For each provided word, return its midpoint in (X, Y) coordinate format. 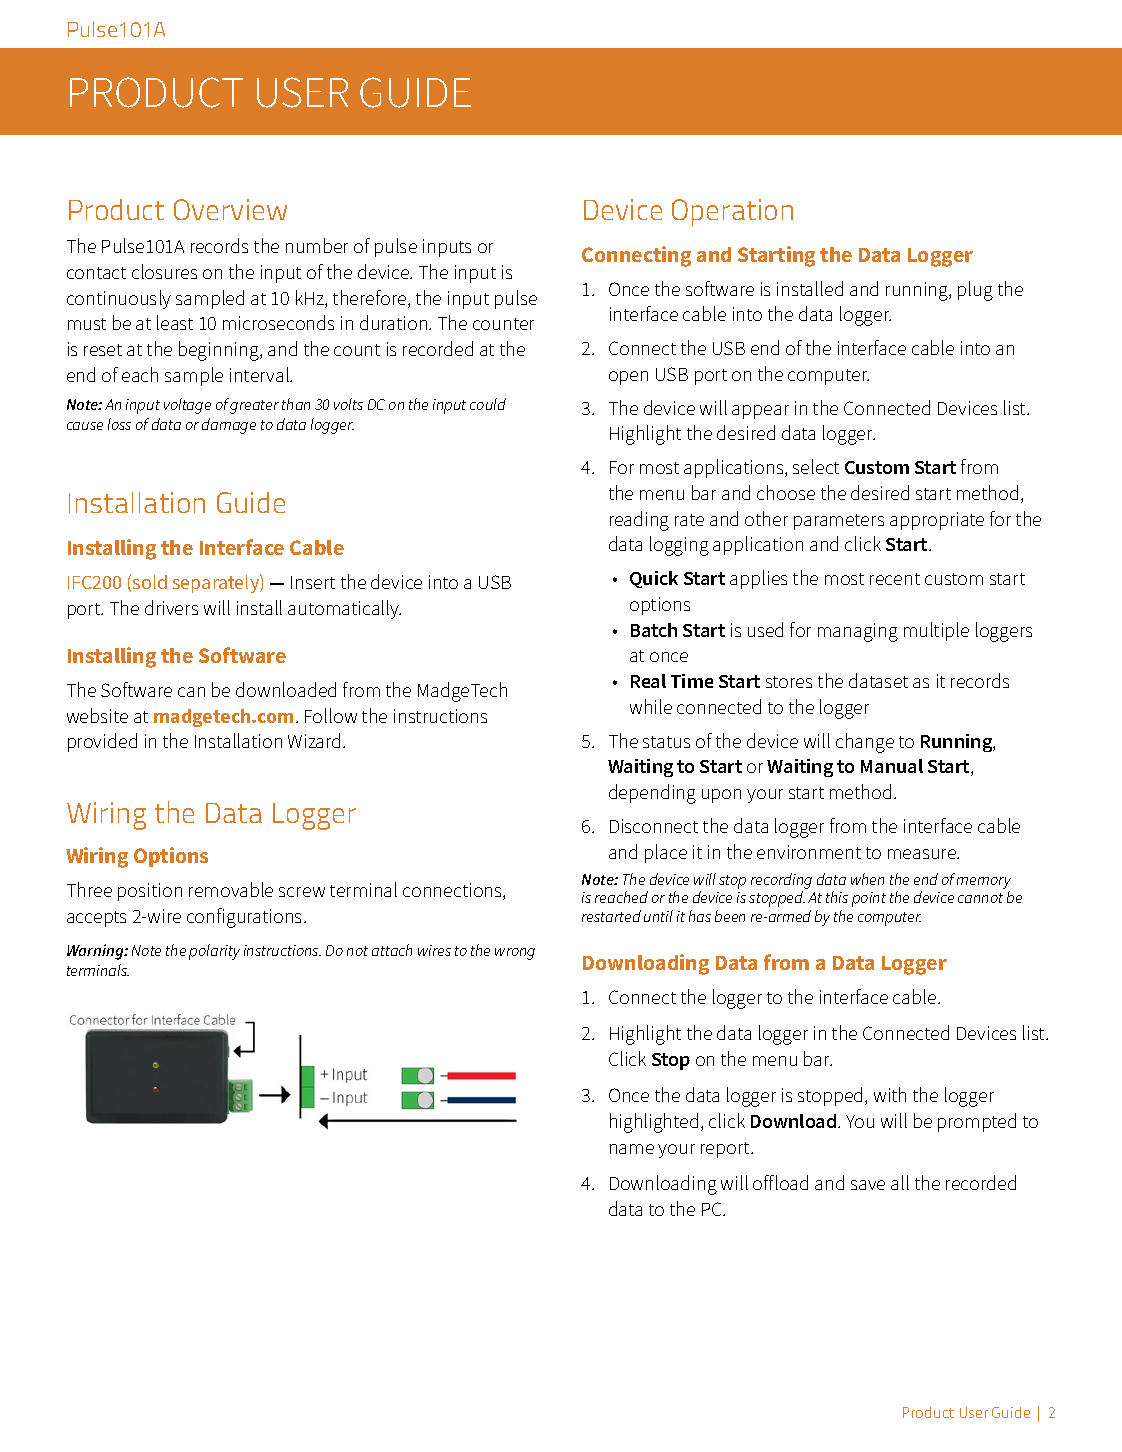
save (868, 1185)
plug (975, 291)
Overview (230, 209)
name (632, 1149)
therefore (371, 299)
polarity (214, 952)
